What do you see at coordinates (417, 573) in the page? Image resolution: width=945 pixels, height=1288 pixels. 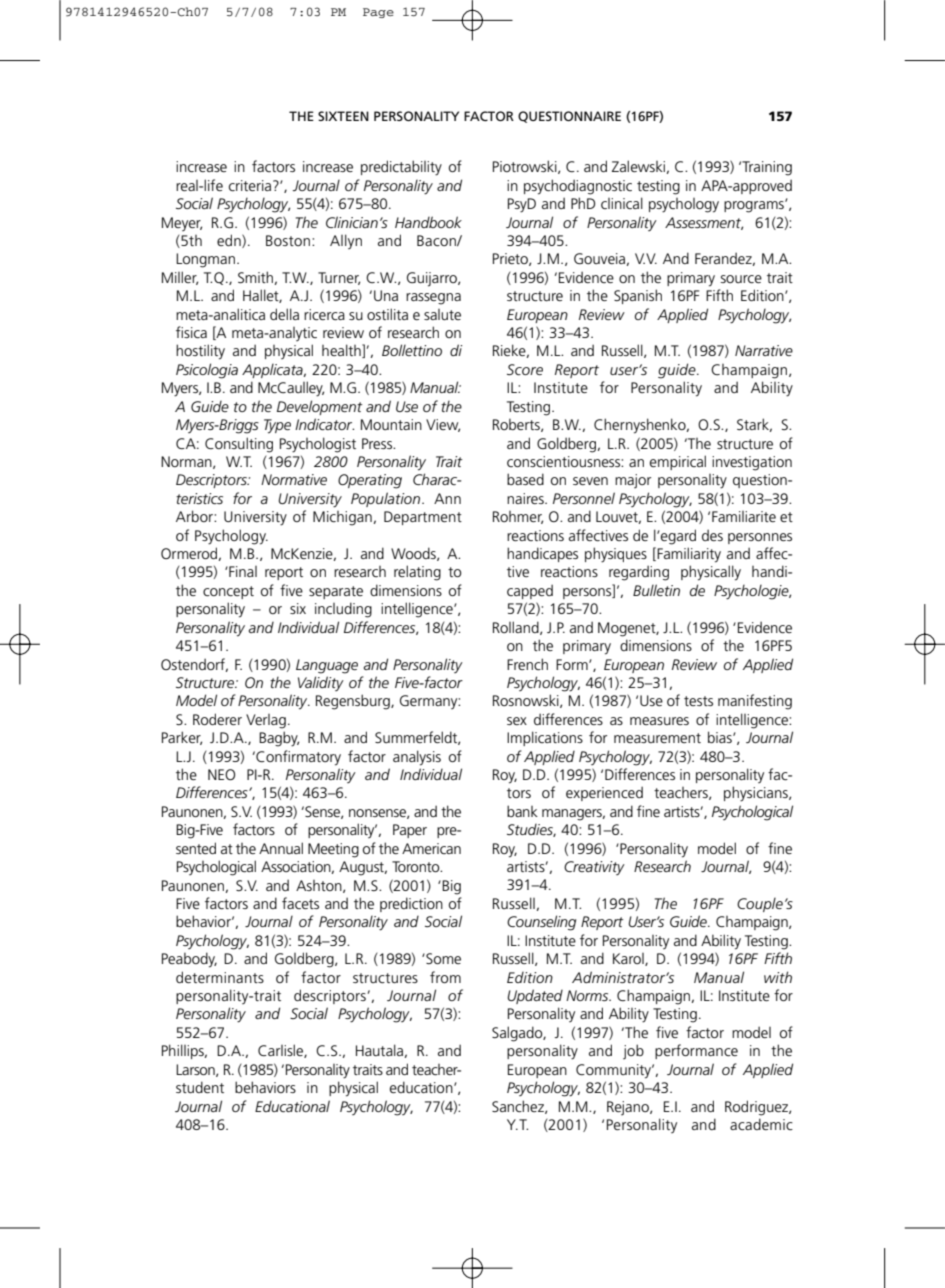 I see `relating` at bounding box center [417, 573].
